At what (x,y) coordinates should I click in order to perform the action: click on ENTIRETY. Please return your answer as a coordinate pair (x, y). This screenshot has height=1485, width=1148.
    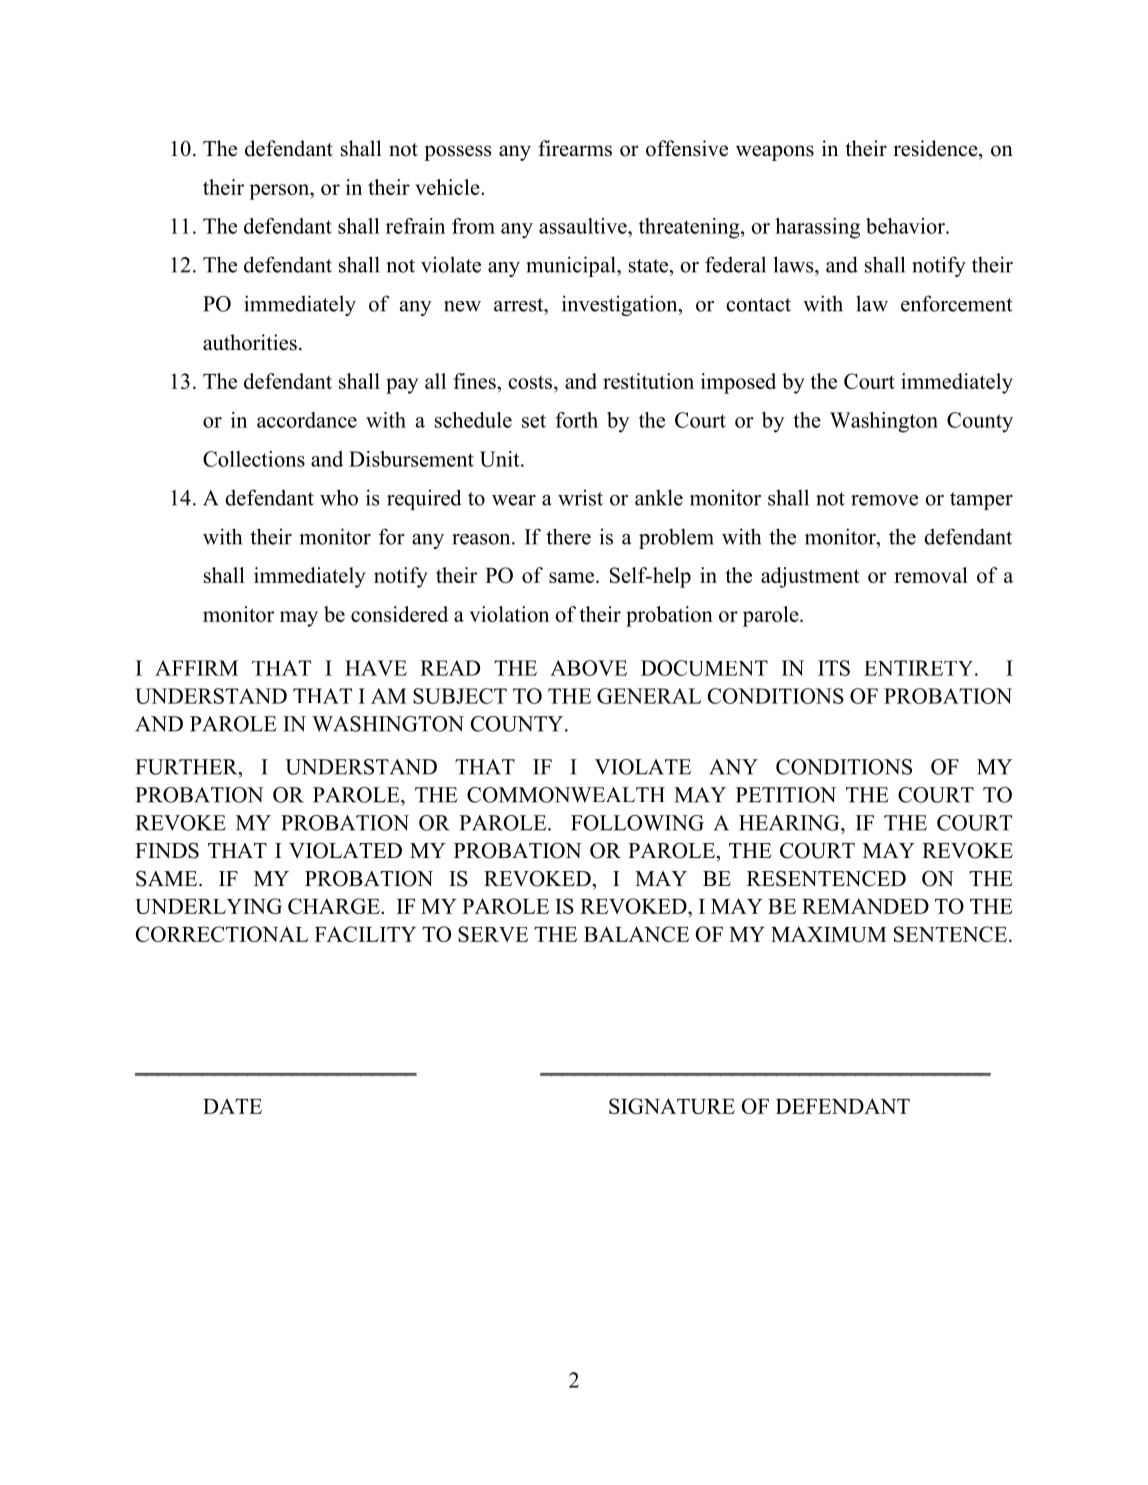
    Looking at the image, I should click on (920, 668).
